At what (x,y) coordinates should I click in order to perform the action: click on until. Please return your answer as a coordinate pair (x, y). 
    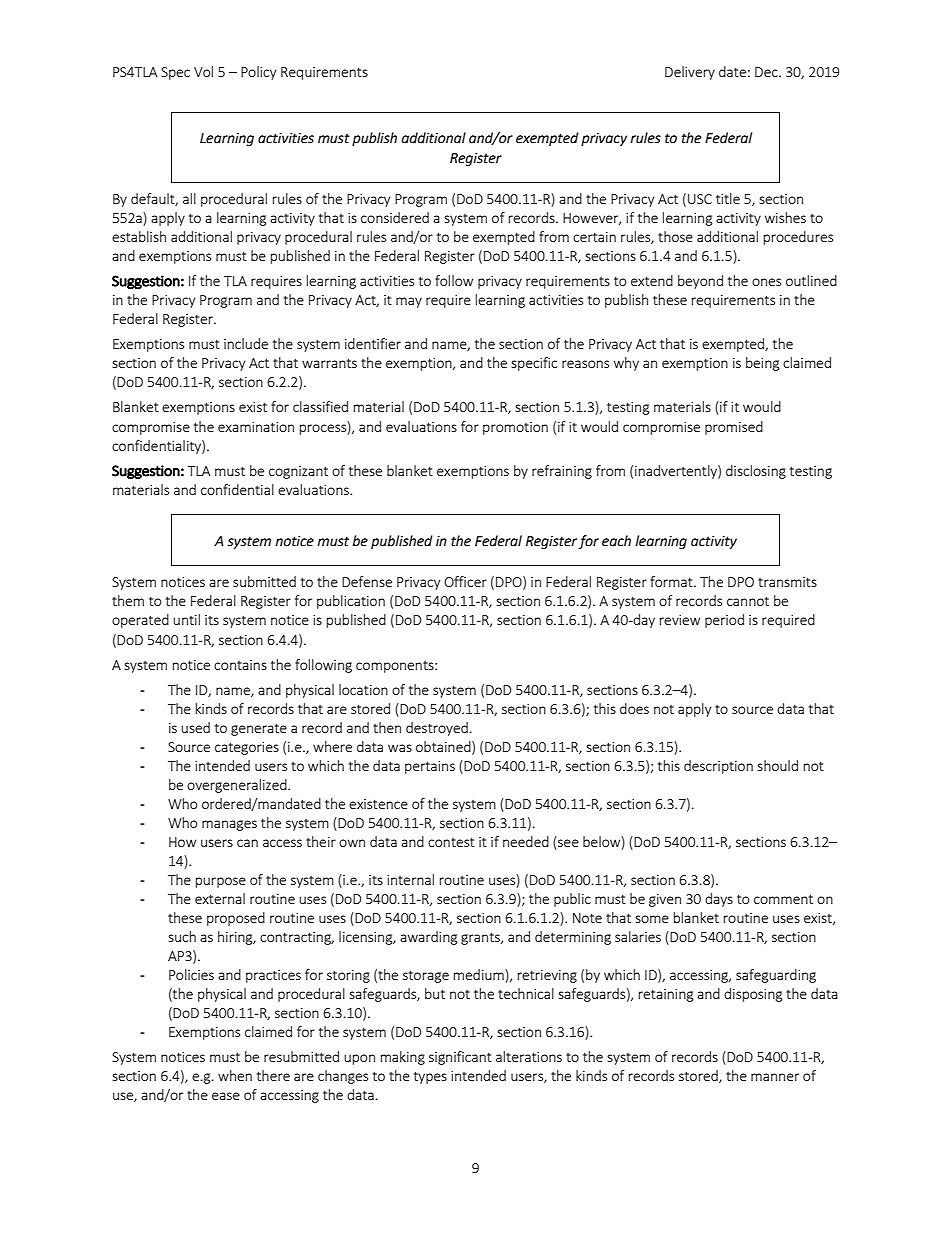
    Looking at the image, I should click on (186, 619).
